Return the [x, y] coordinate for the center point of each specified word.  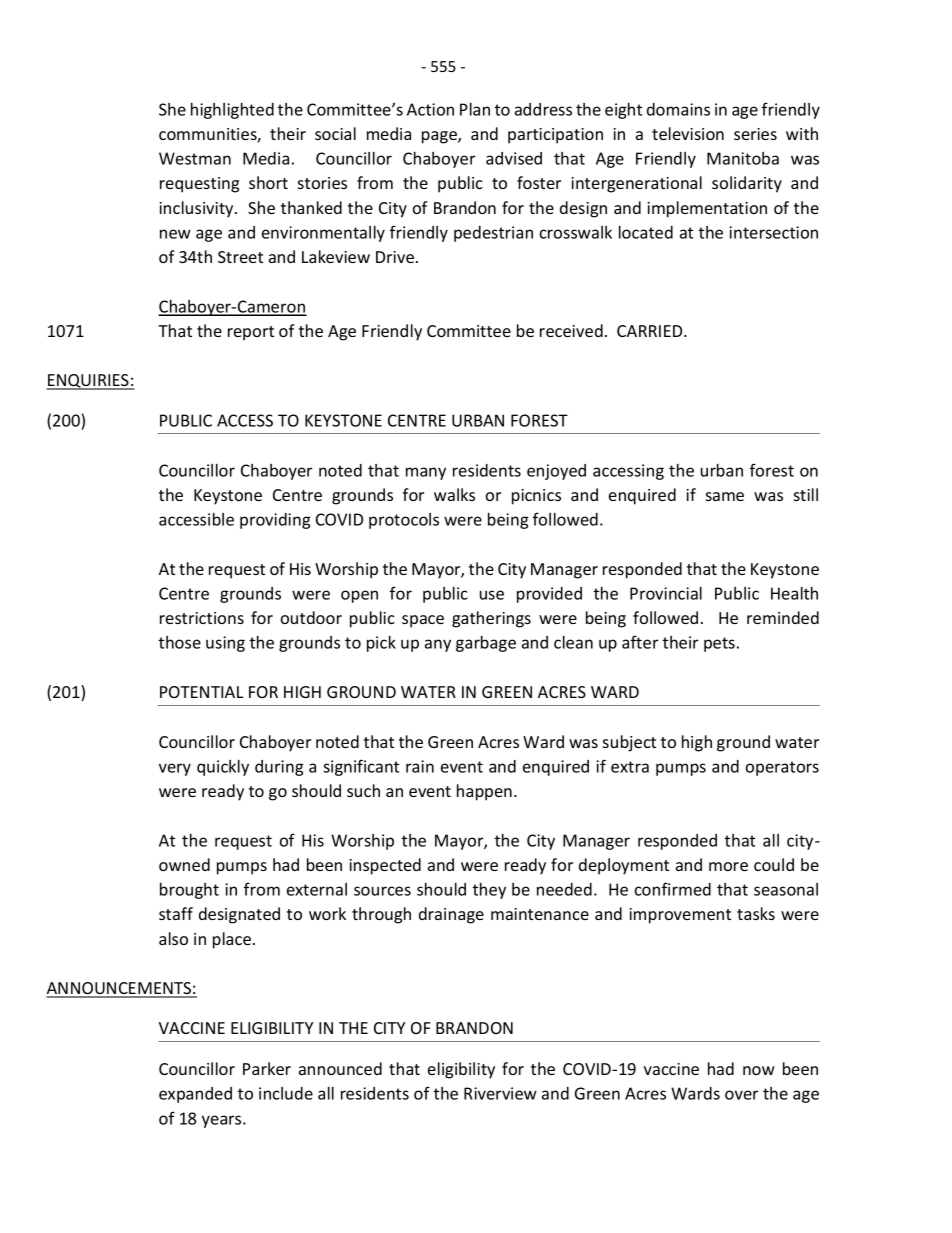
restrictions [202, 618]
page [440, 137]
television [688, 133]
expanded [195, 1095]
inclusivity [197, 209]
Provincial [666, 593]
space [423, 621]
